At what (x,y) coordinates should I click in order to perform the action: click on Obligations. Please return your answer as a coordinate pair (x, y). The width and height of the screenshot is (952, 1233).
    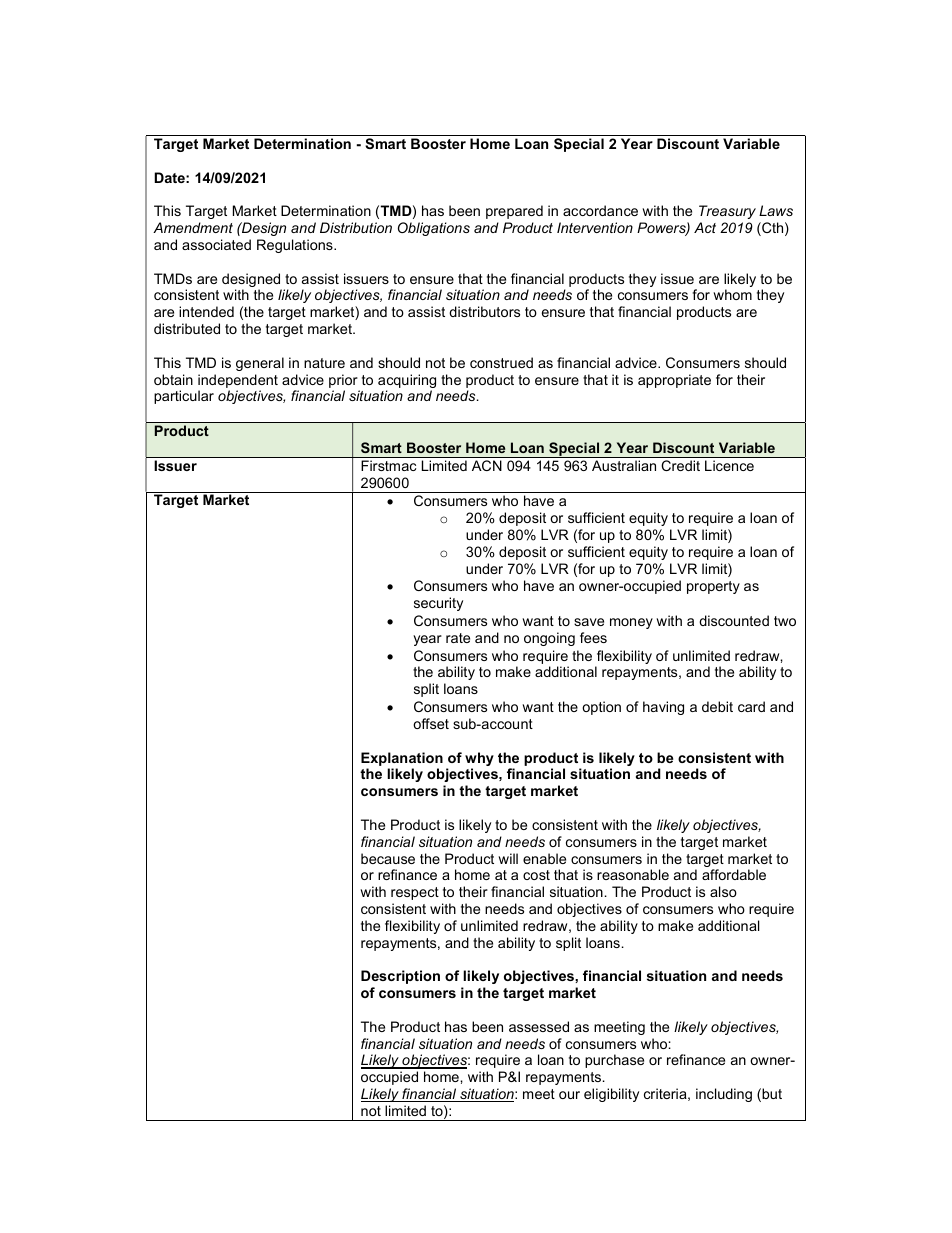
    Looking at the image, I should click on (434, 229).
